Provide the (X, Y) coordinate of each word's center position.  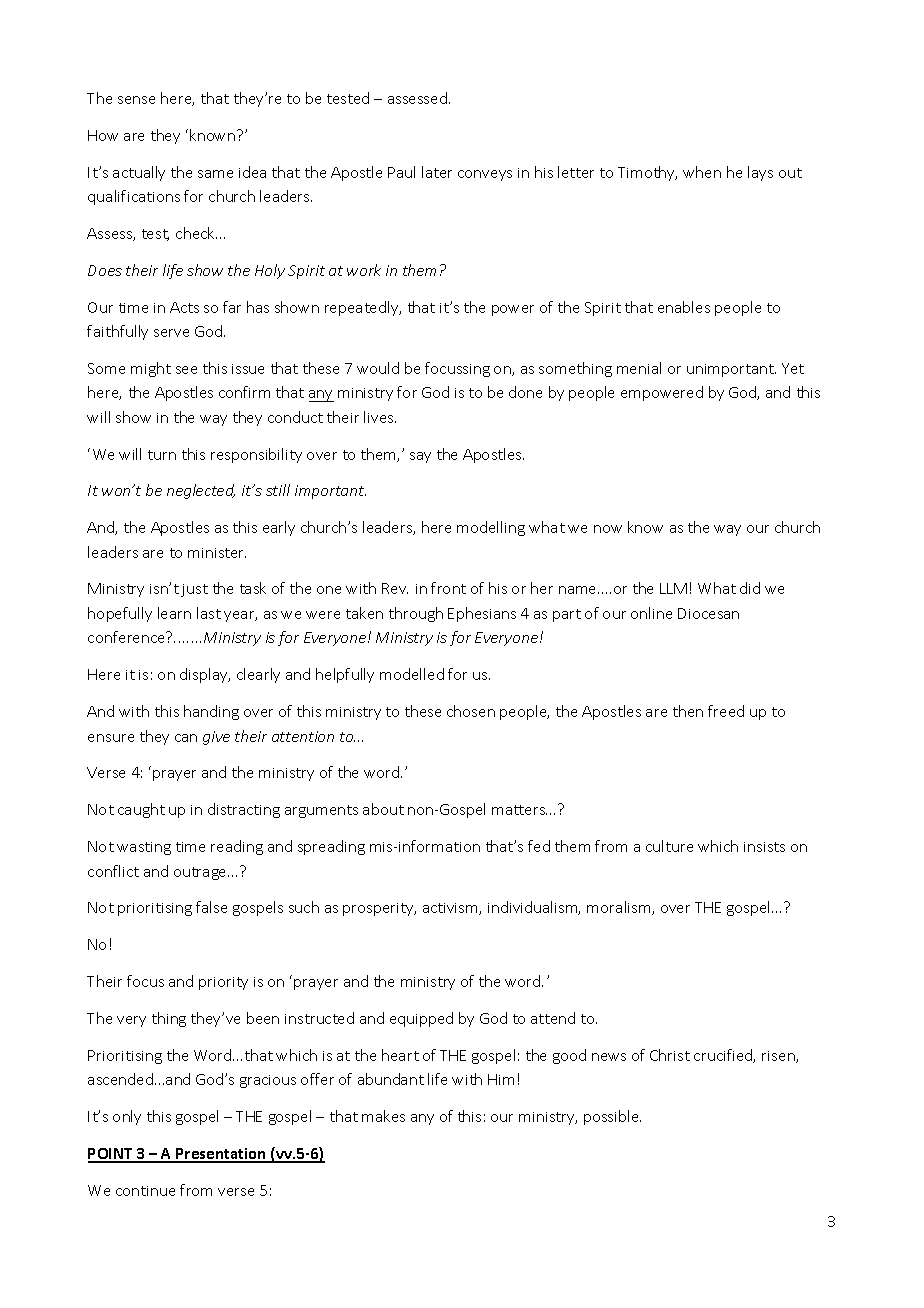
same (215, 174)
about (383, 809)
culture (669, 846)
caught (141, 810)
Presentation (221, 1155)
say (420, 457)
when (702, 172)
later (437, 172)
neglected (201, 491)
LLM (673, 588)
